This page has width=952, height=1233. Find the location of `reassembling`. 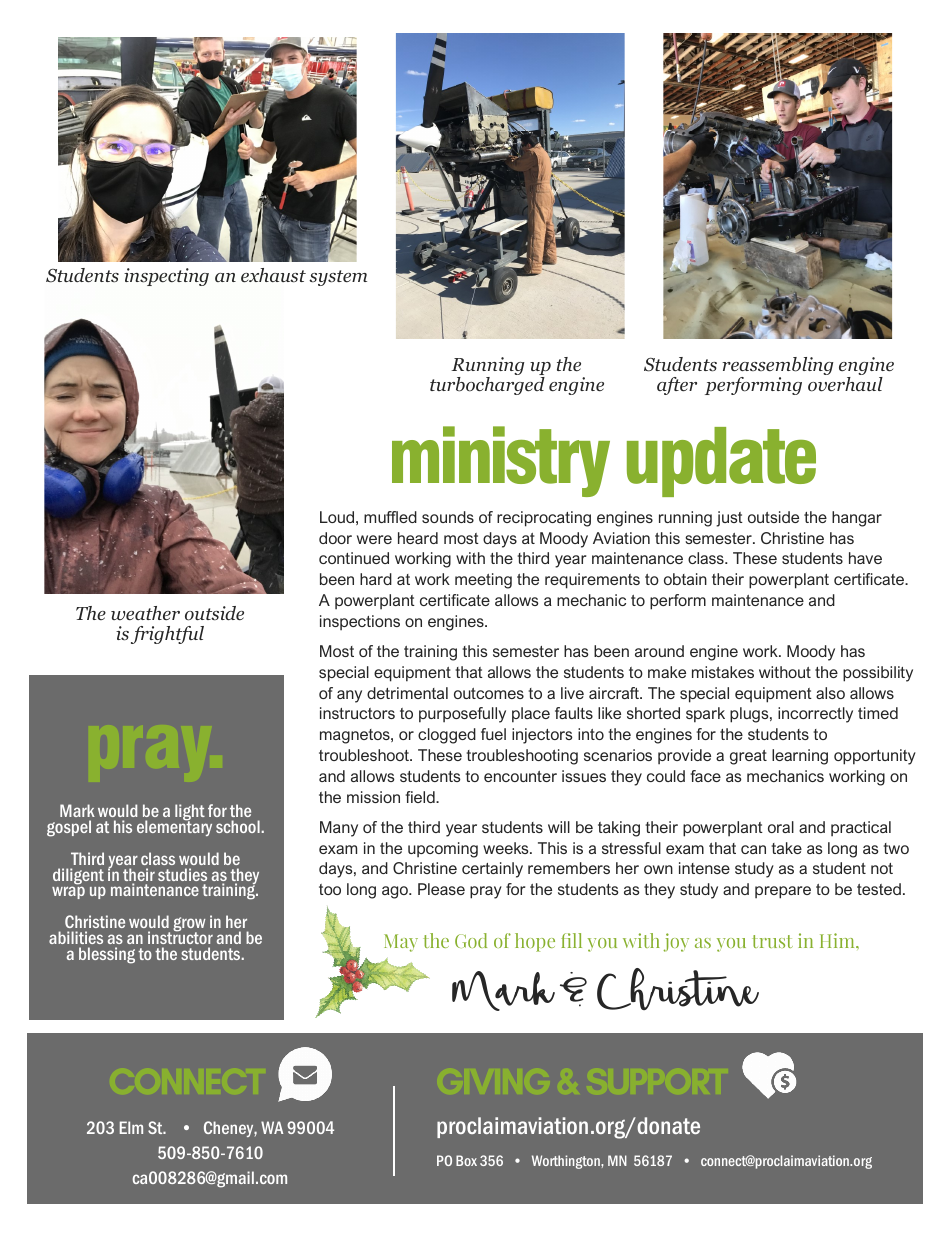

reassembling is located at coordinates (778, 367).
